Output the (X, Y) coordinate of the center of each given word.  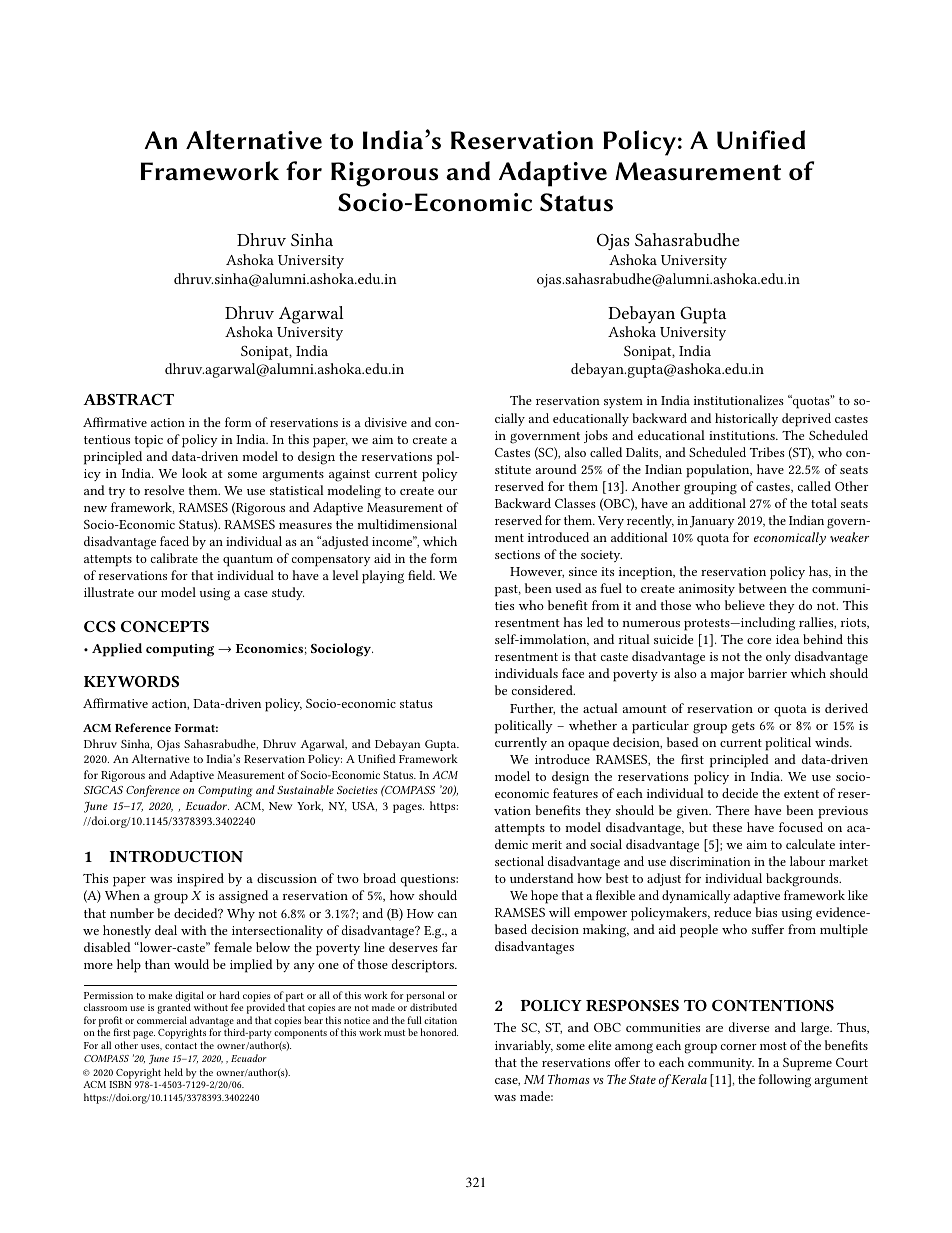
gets (743, 728)
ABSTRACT (128, 399)
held (173, 1072)
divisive (386, 422)
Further (532, 709)
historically (746, 419)
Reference (143, 727)
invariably (524, 1046)
